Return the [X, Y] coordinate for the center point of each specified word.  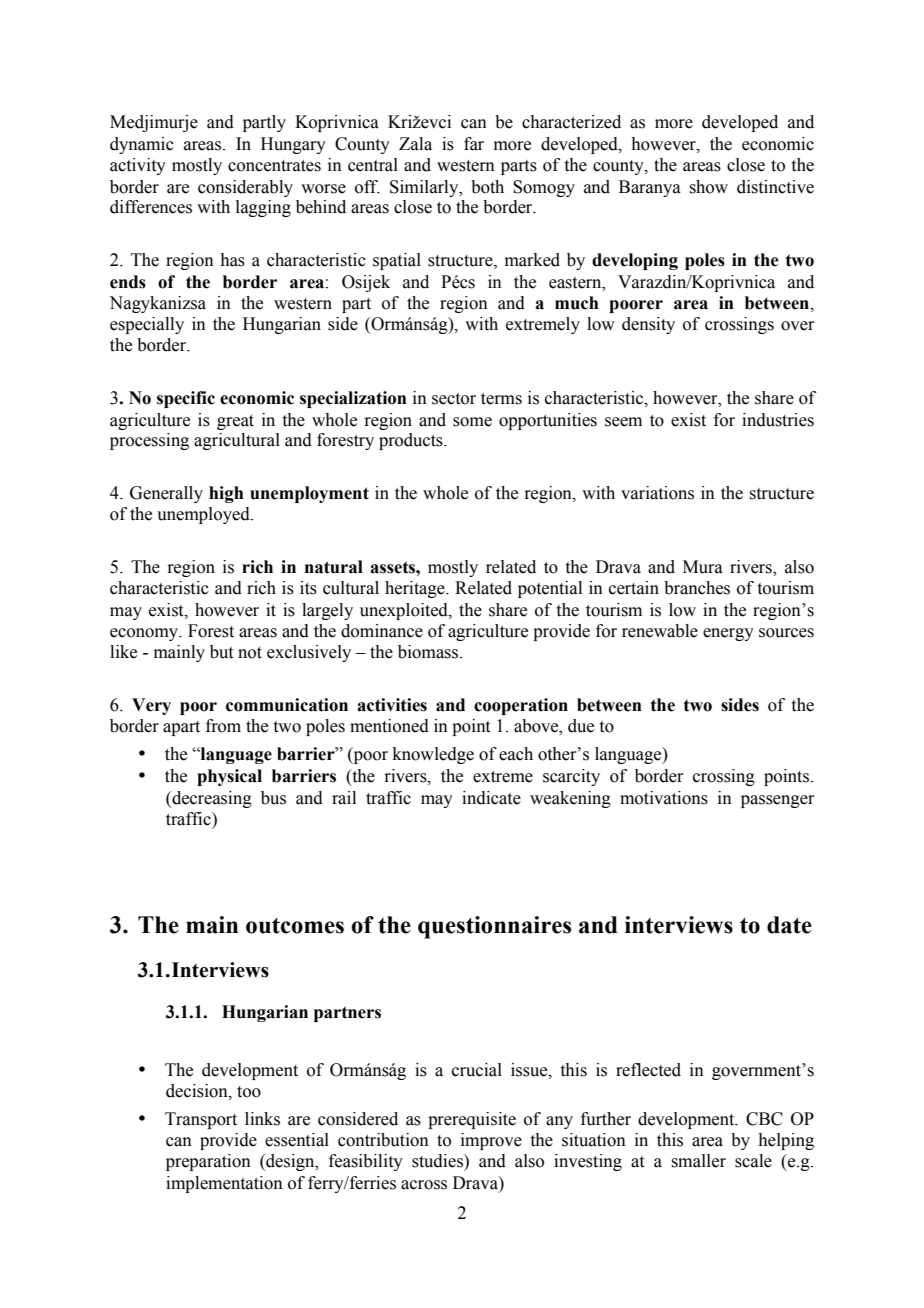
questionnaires [494, 927]
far [474, 144]
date [789, 925]
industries [778, 420]
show [708, 187]
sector [454, 399]
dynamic [142, 145]
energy [728, 634]
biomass [429, 652]
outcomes [295, 926]
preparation [208, 1162]
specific [186, 399]
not [250, 653]
